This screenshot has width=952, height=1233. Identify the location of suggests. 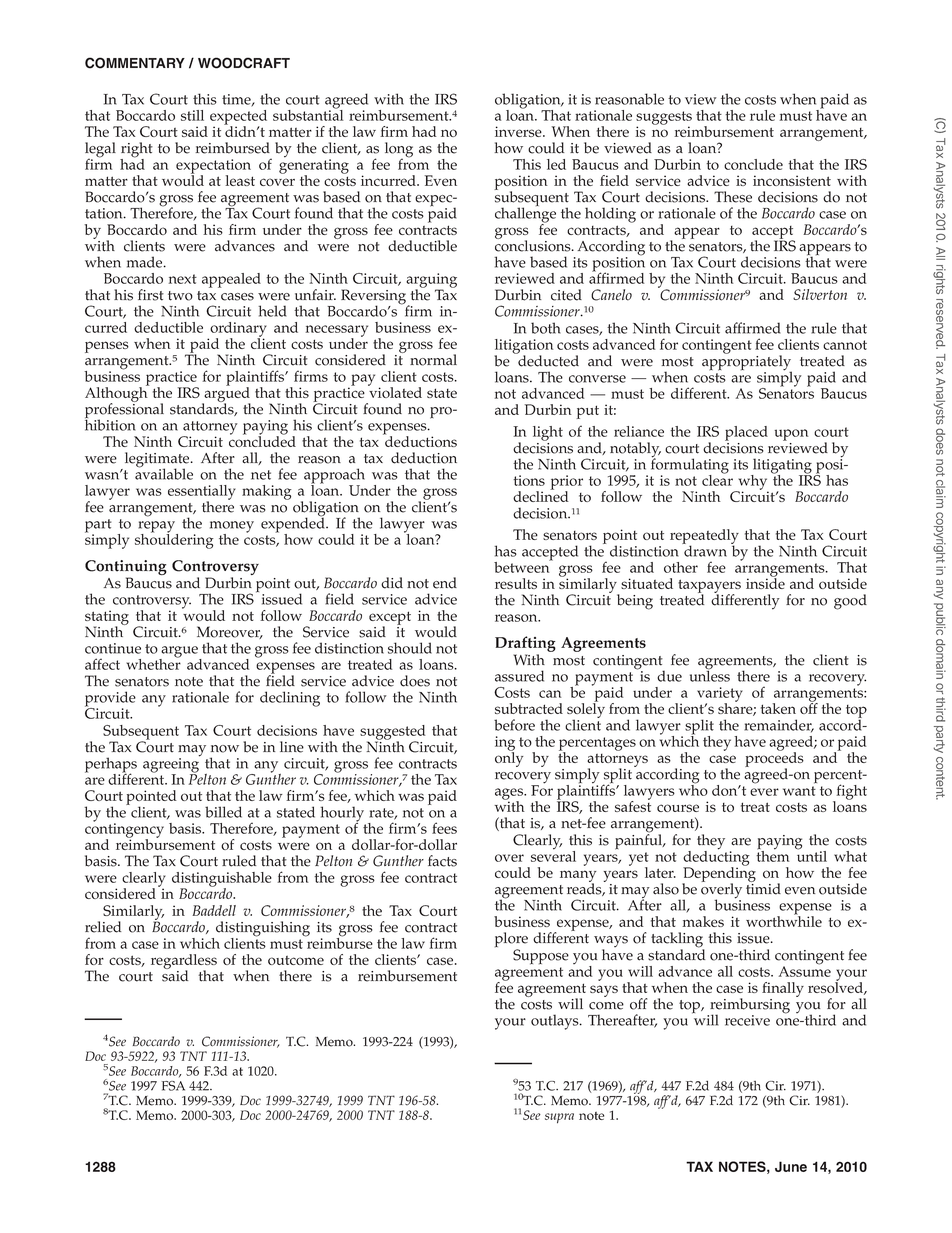
(664, 119).
